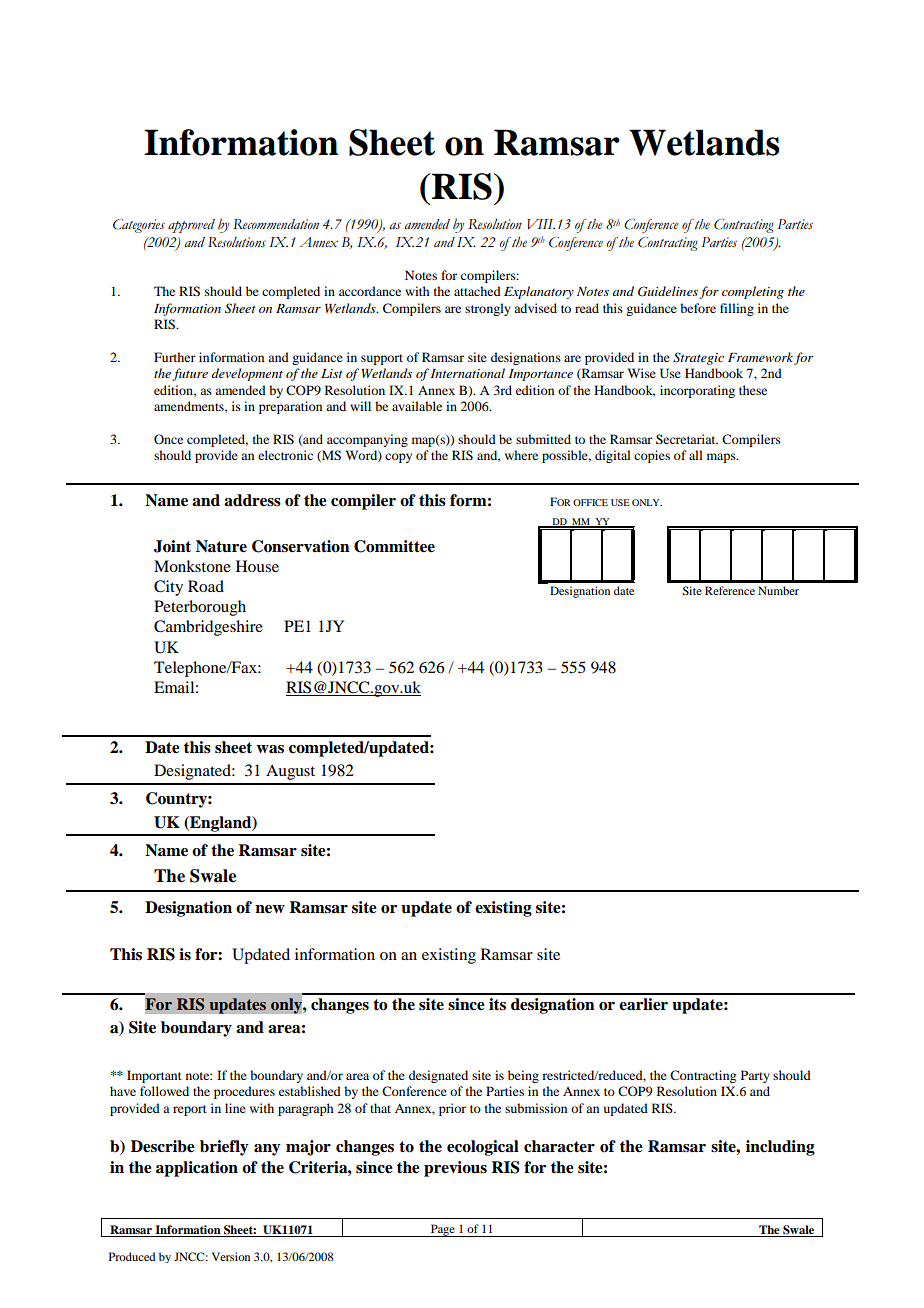  Describe the element at coordinates (191, 226) in the document. I see `approved` at that location.
